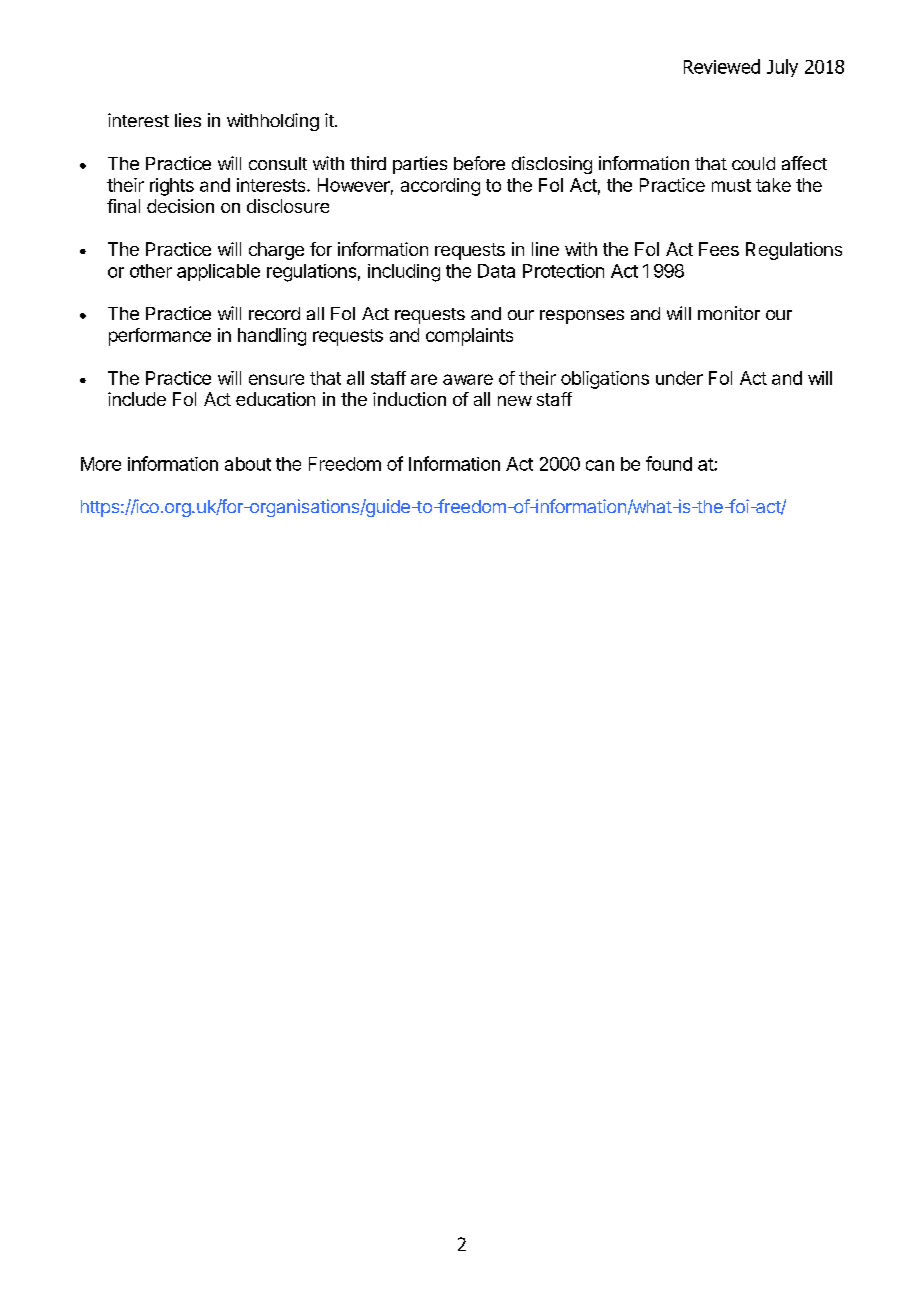 The image size is (924, 1308). Describe the element at coordinates (151, 271) in the document. I see `other` at that location.
